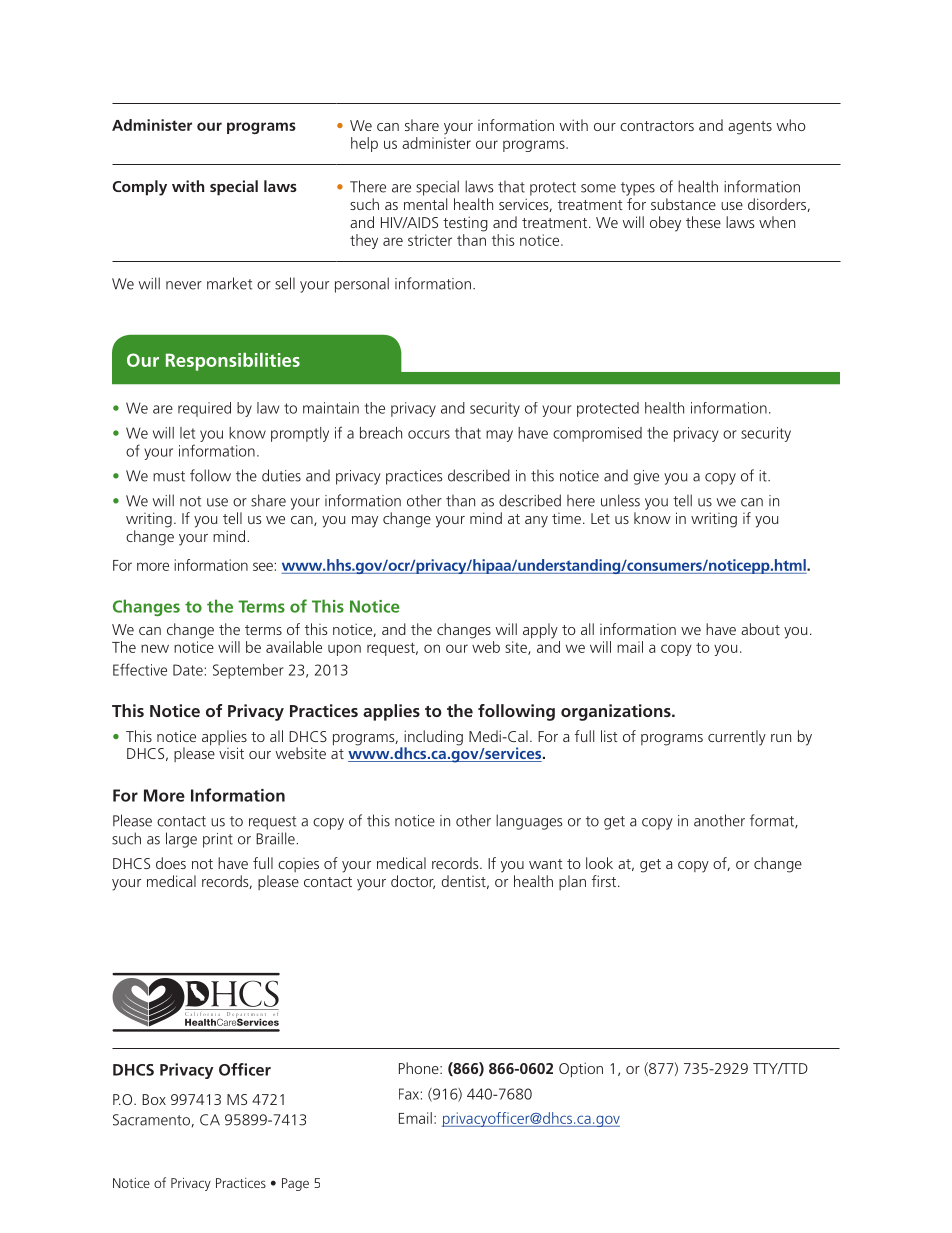 The height and width of the screenshot is (1233, 952). What do you see at coordinates (750, 128) in the screenshot?
I see `agents` at bounding box center [750, 128].
